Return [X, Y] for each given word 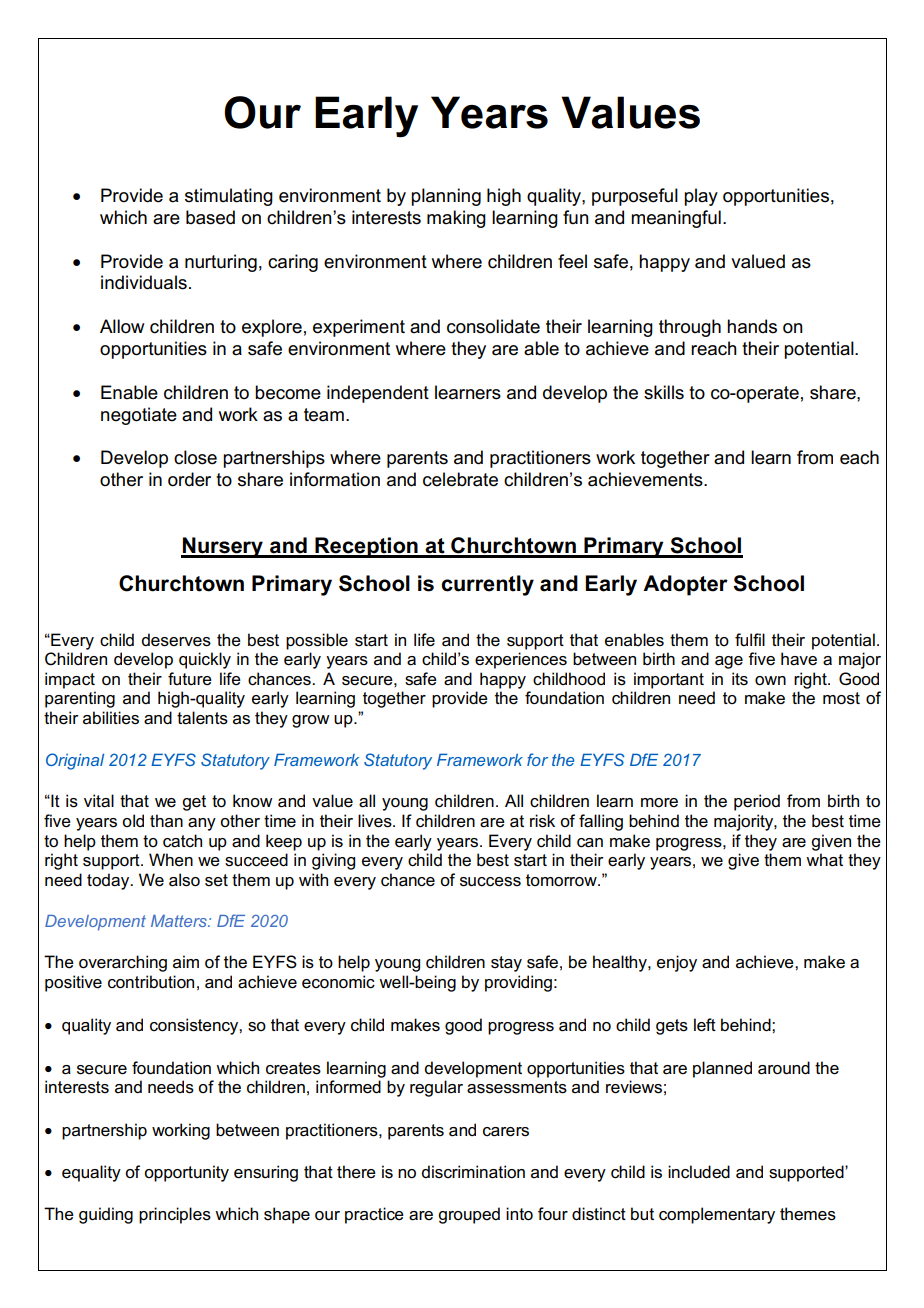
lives [376, 821]
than [166, 820]
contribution [151, 982]
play [701, 197]
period [757, 802]
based [210, 217]
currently [487, 585]
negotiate [139, 416]
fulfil [750, 639]
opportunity [186, 1173]
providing [518, 983]
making [456, 219]
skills [664, 392]
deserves [176, 640]
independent [378, 394]
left [705, 1025]
